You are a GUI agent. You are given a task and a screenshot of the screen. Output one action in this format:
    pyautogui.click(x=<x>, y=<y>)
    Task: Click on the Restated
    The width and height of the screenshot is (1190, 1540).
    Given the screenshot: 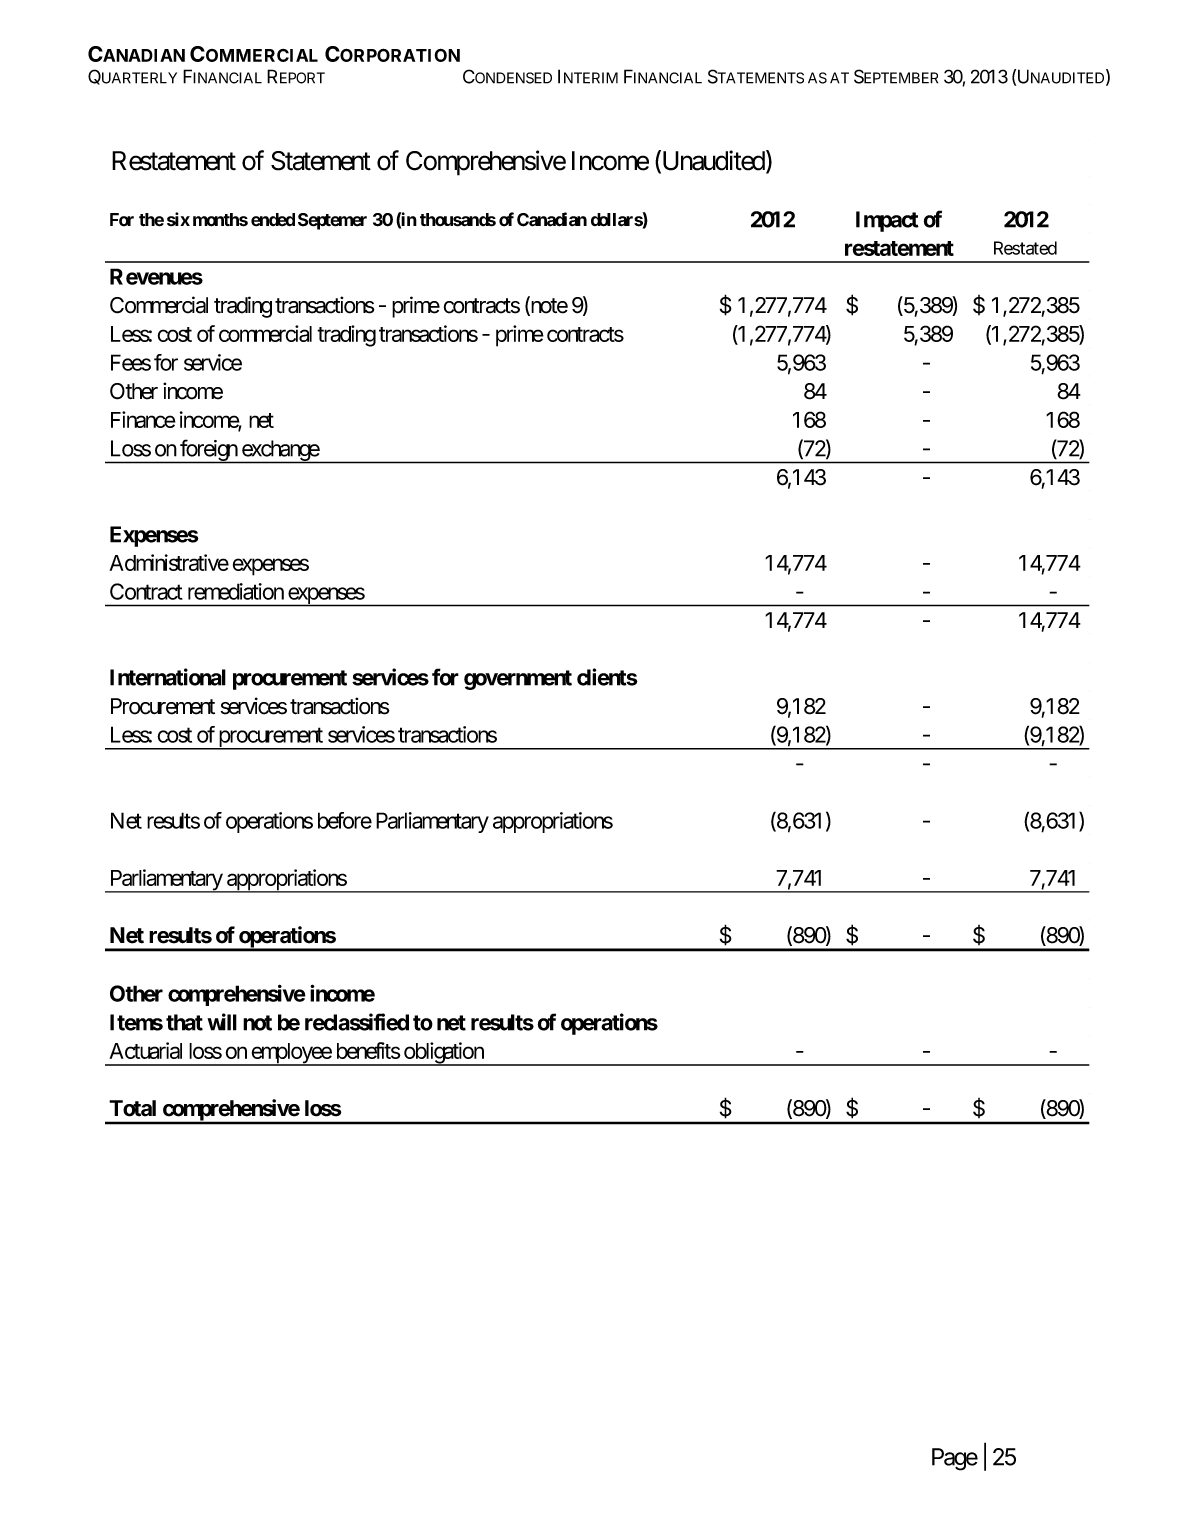 What is the action you would take?
    pyautogui.click(x=1025, y=248)
